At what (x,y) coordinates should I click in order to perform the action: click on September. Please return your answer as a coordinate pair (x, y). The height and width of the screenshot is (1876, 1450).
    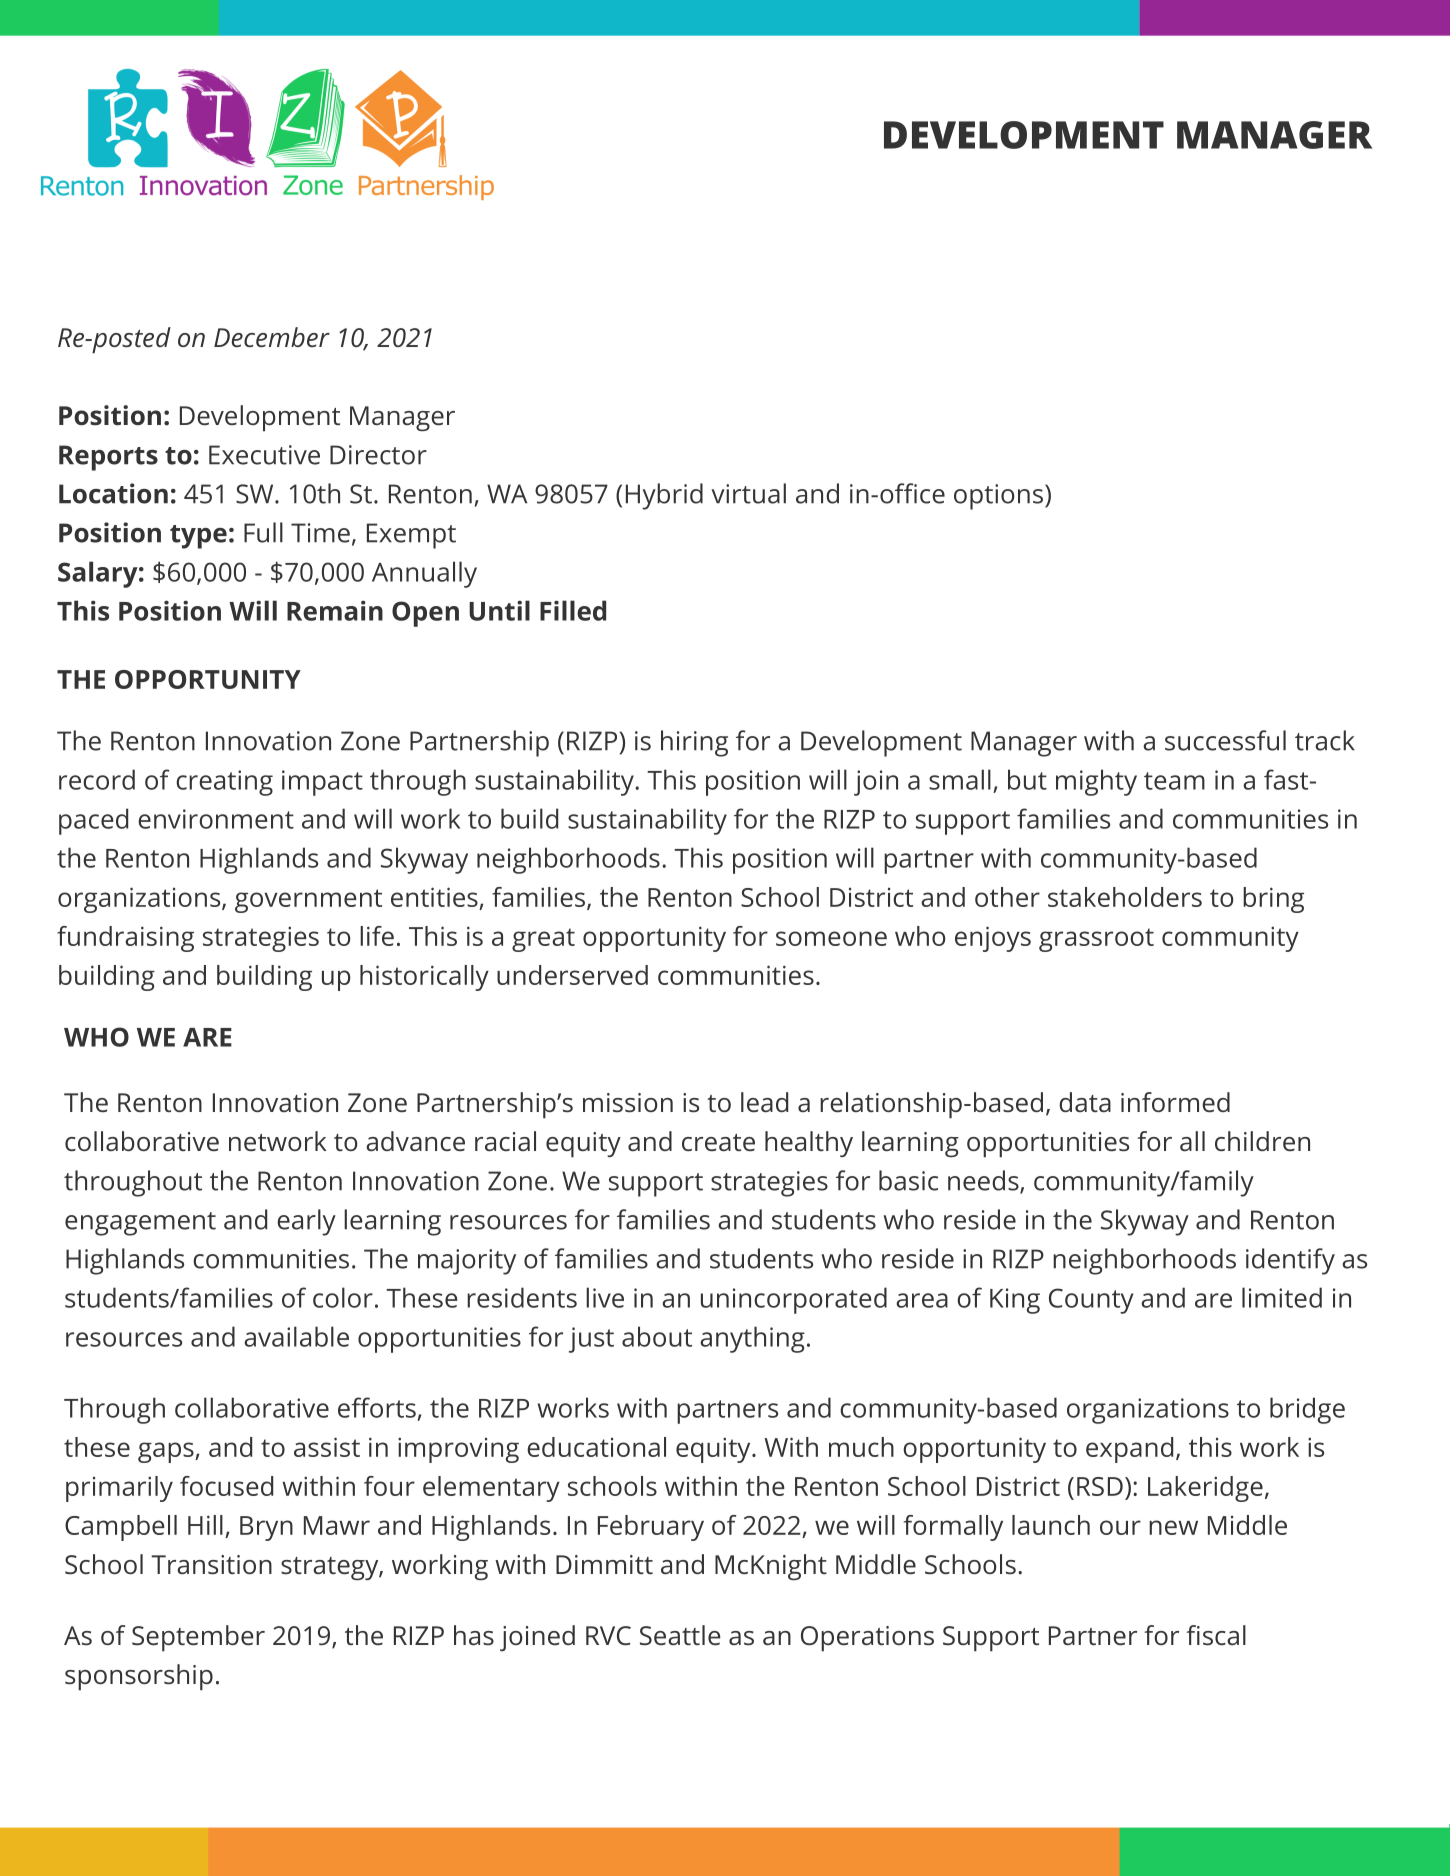
    Looking at the image, I should click on (198, 1638).
